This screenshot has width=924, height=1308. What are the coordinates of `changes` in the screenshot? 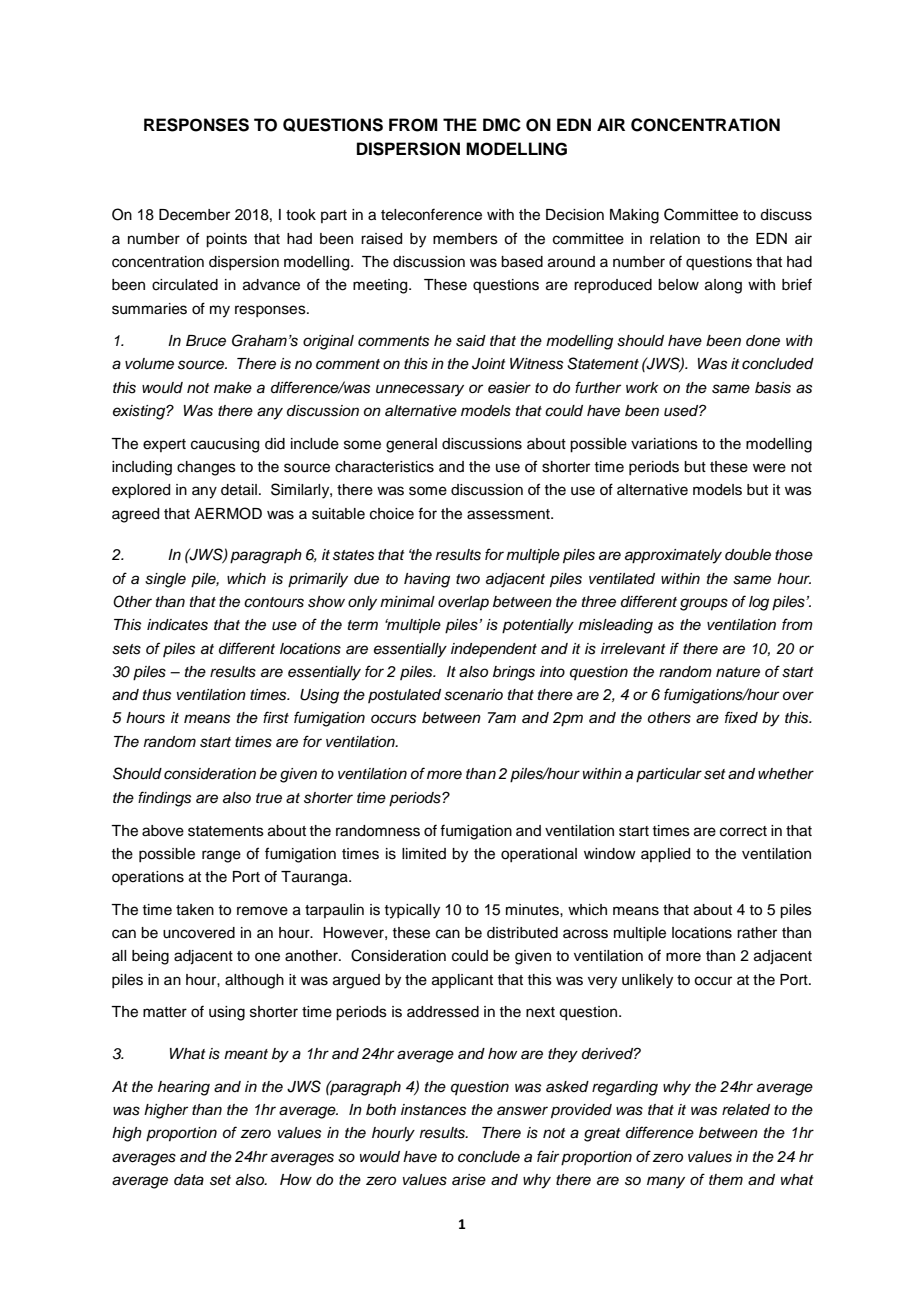 It's located at (206, 468).
